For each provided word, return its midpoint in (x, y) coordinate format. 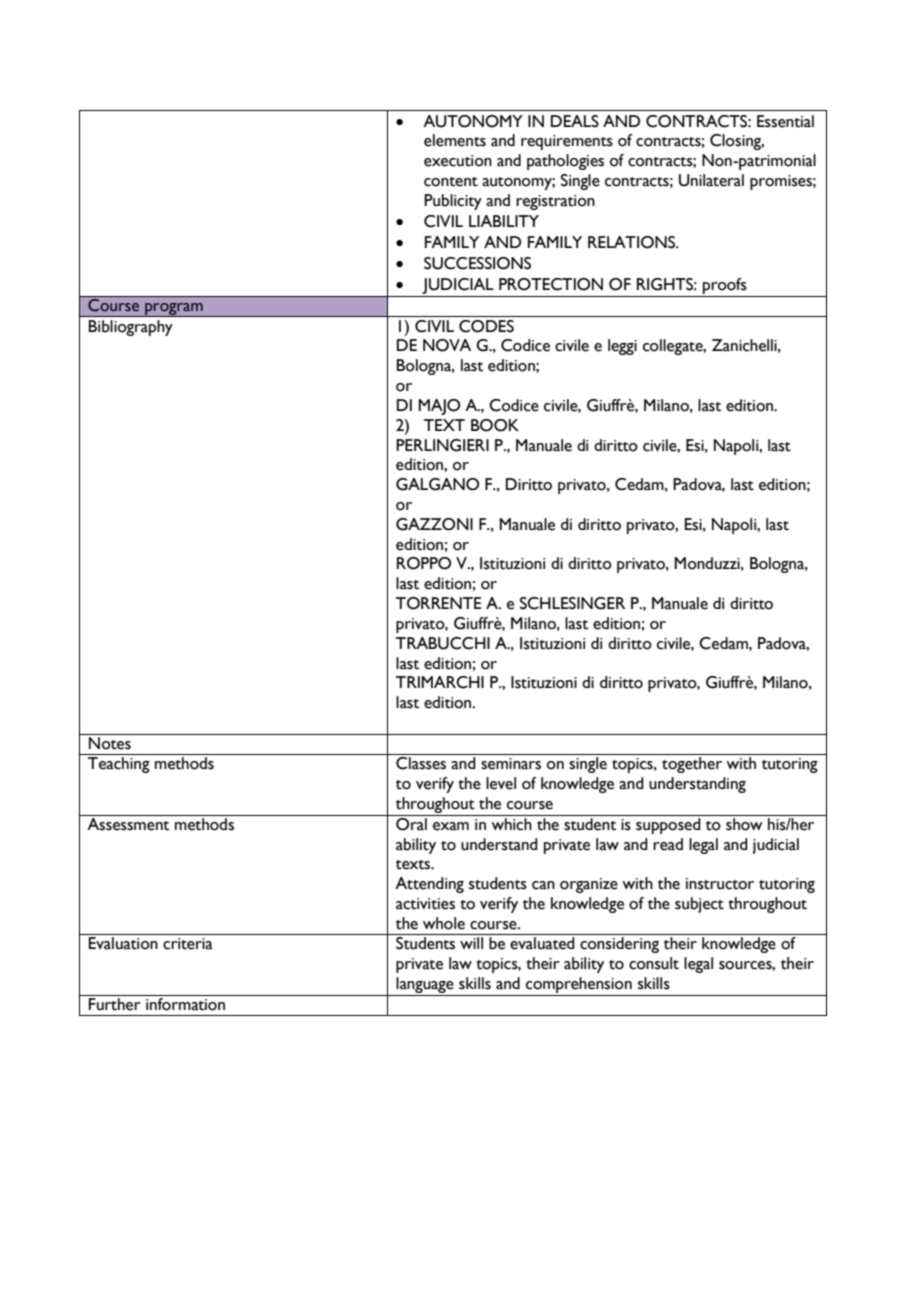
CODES (486, 326)
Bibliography (130, 328)
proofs (725, 287)
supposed (668, 826)
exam (451, 826)
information (185, 1003)
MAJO (439, 407)
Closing (737, 142)
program (174, 309)
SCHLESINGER (572, 603)
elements (455, 140)
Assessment (128, 823)
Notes (110, 743)
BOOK (495, 425)
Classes (421, 763)
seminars (511, 764)
